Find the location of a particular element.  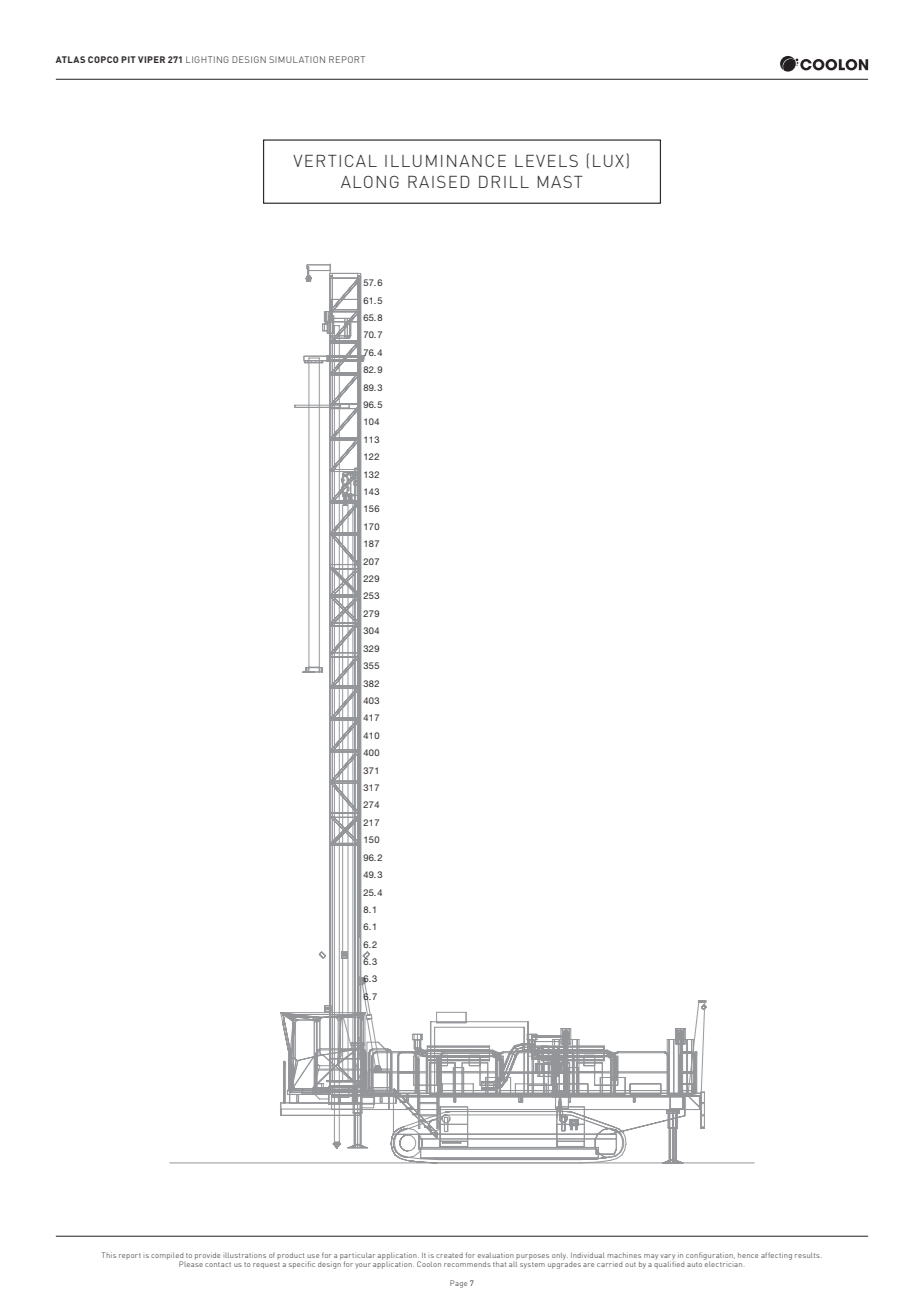

LEVELS is located at coordinates (546, 160).
